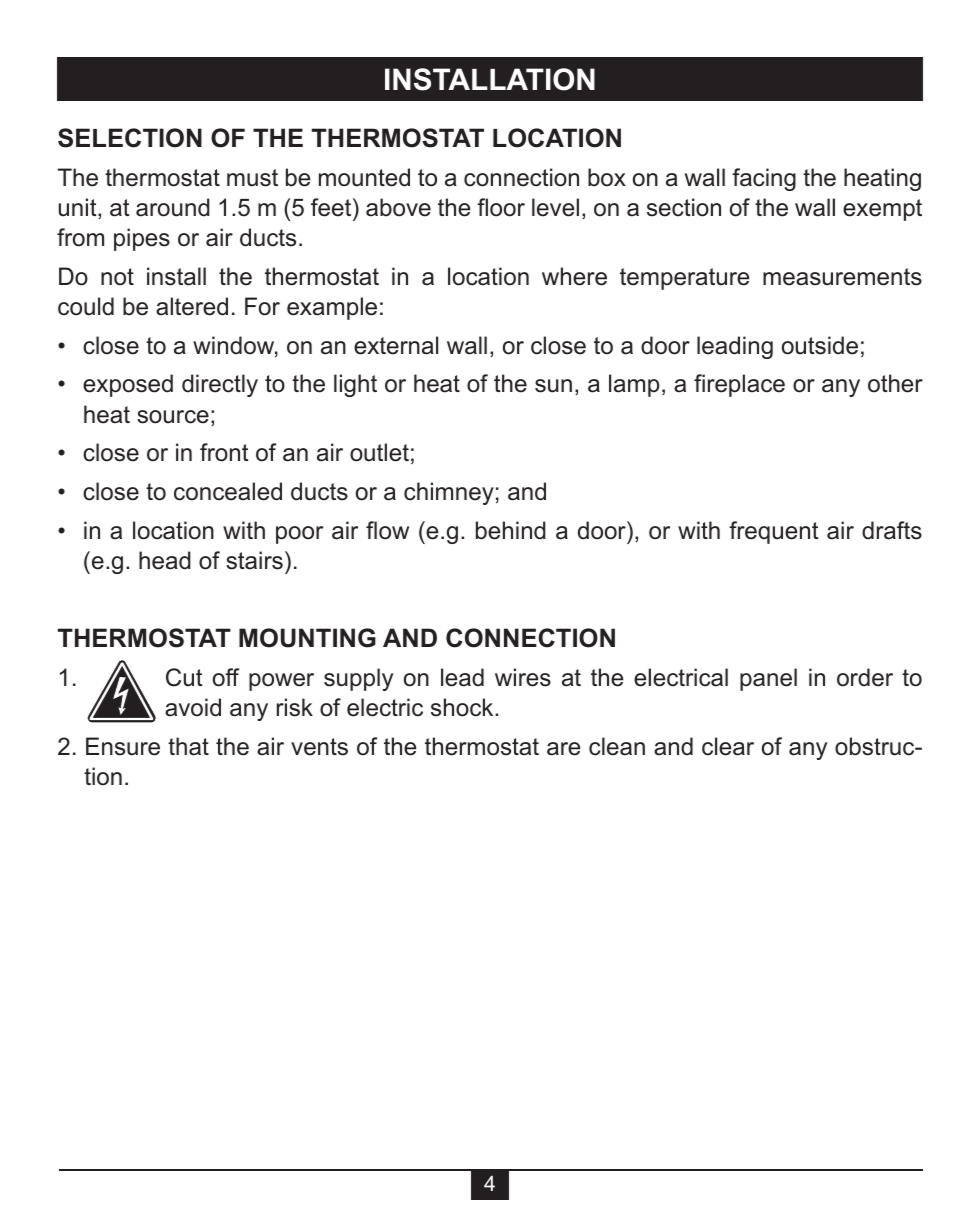 Image resolution: width=980 pixels, height=1226 pixels. I want to click on front, so click(224, 452).
